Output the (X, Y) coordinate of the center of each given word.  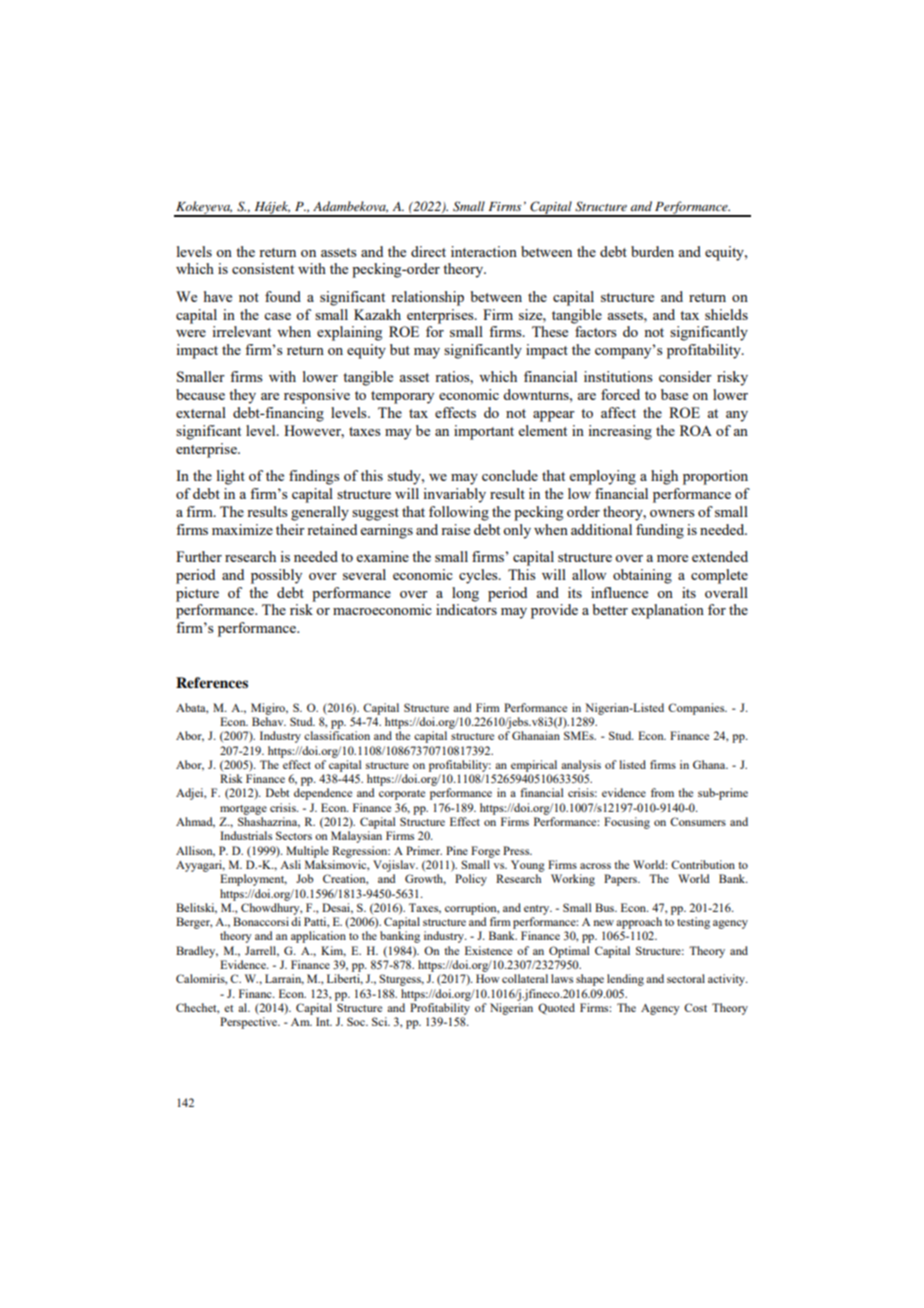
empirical (534, 766)
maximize (242, 529)
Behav (269, 721)
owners (672, 513)
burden (652, 251)
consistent (263, 268)
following (459, 513)
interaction (484, 251)
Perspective (250, 1023)
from (662, 792)
